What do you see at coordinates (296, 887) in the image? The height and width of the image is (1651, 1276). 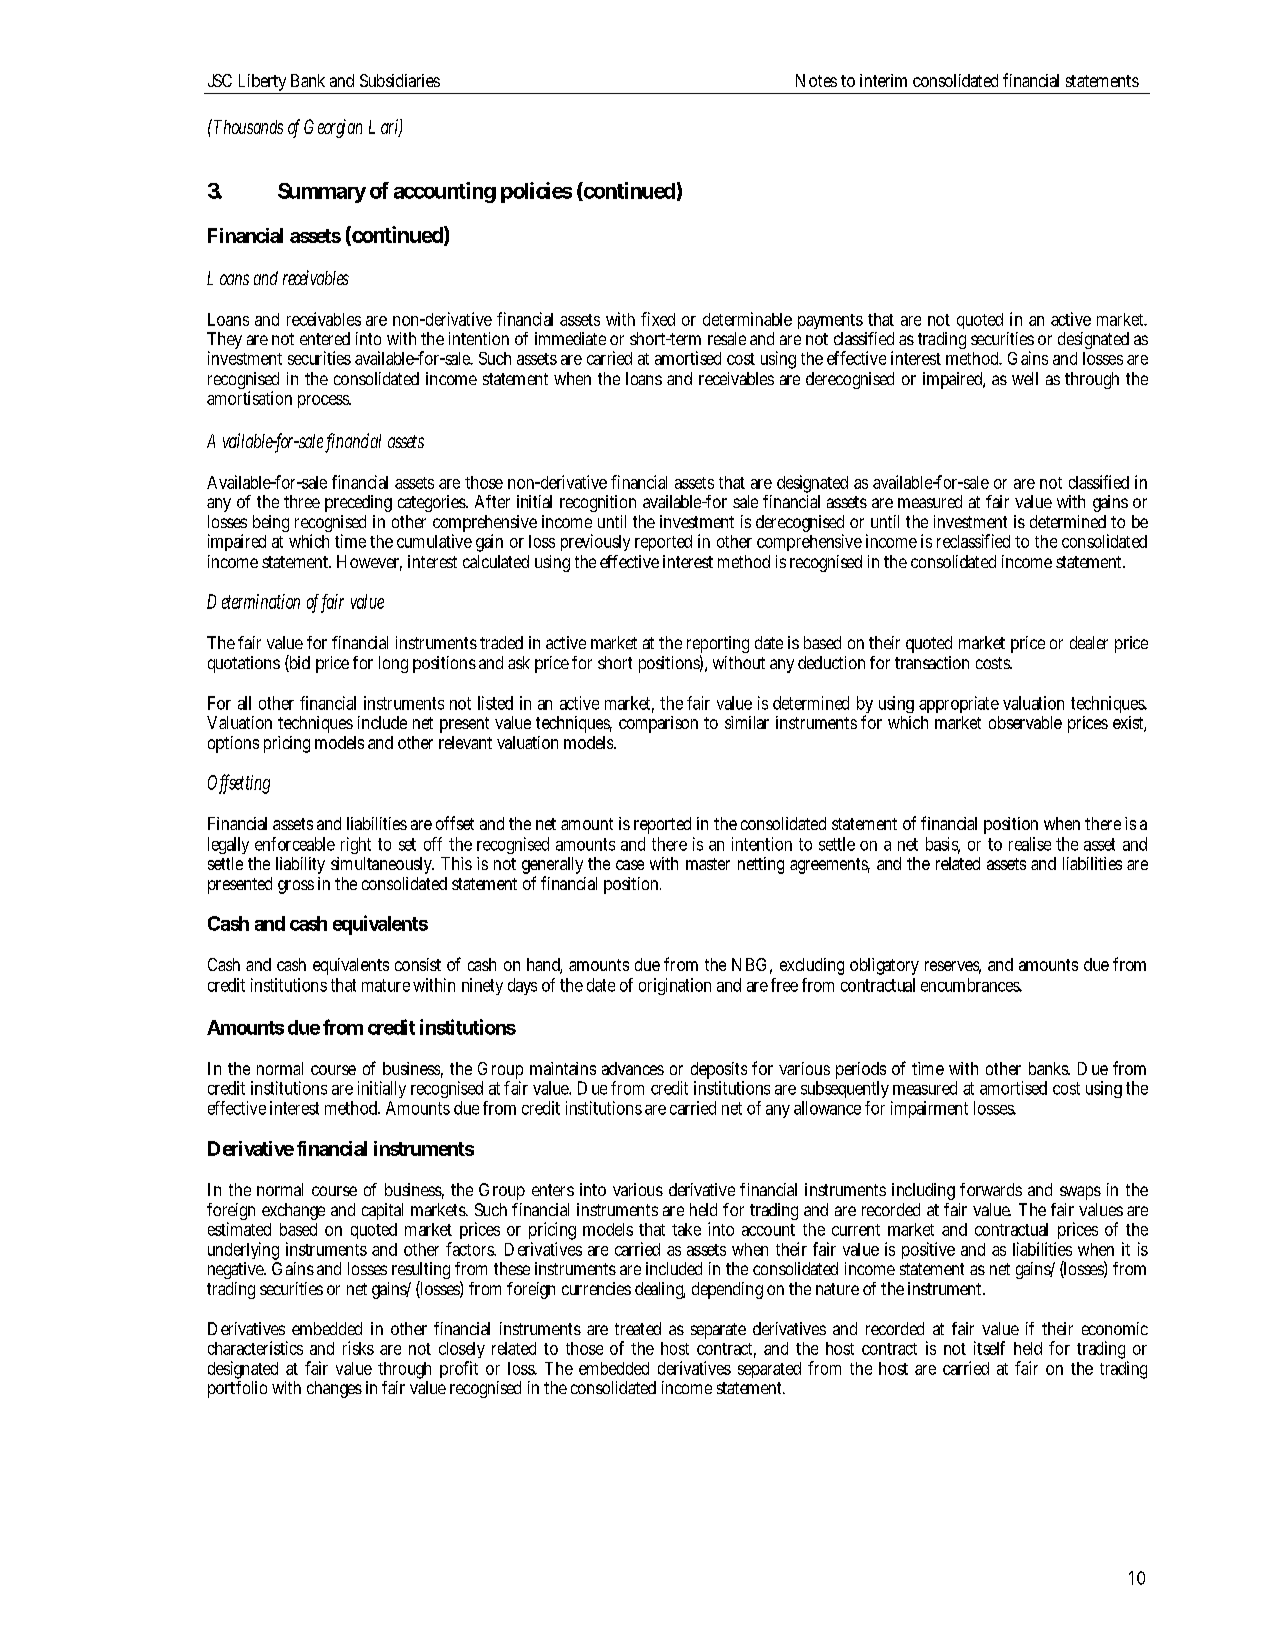 I see `gross` at bounding box center [296, 887].
